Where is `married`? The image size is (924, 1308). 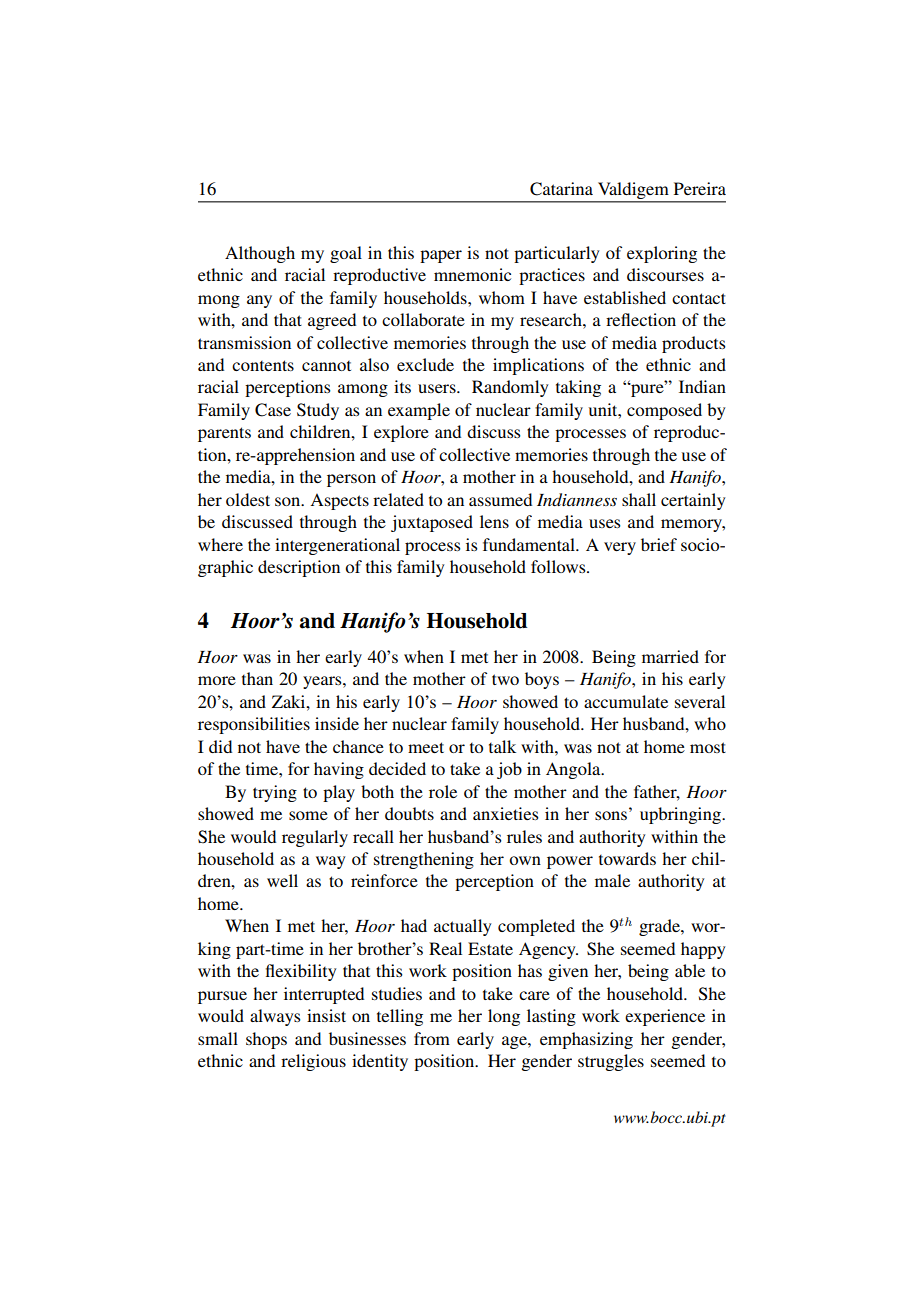
married is located at coordinates (670, 656).
